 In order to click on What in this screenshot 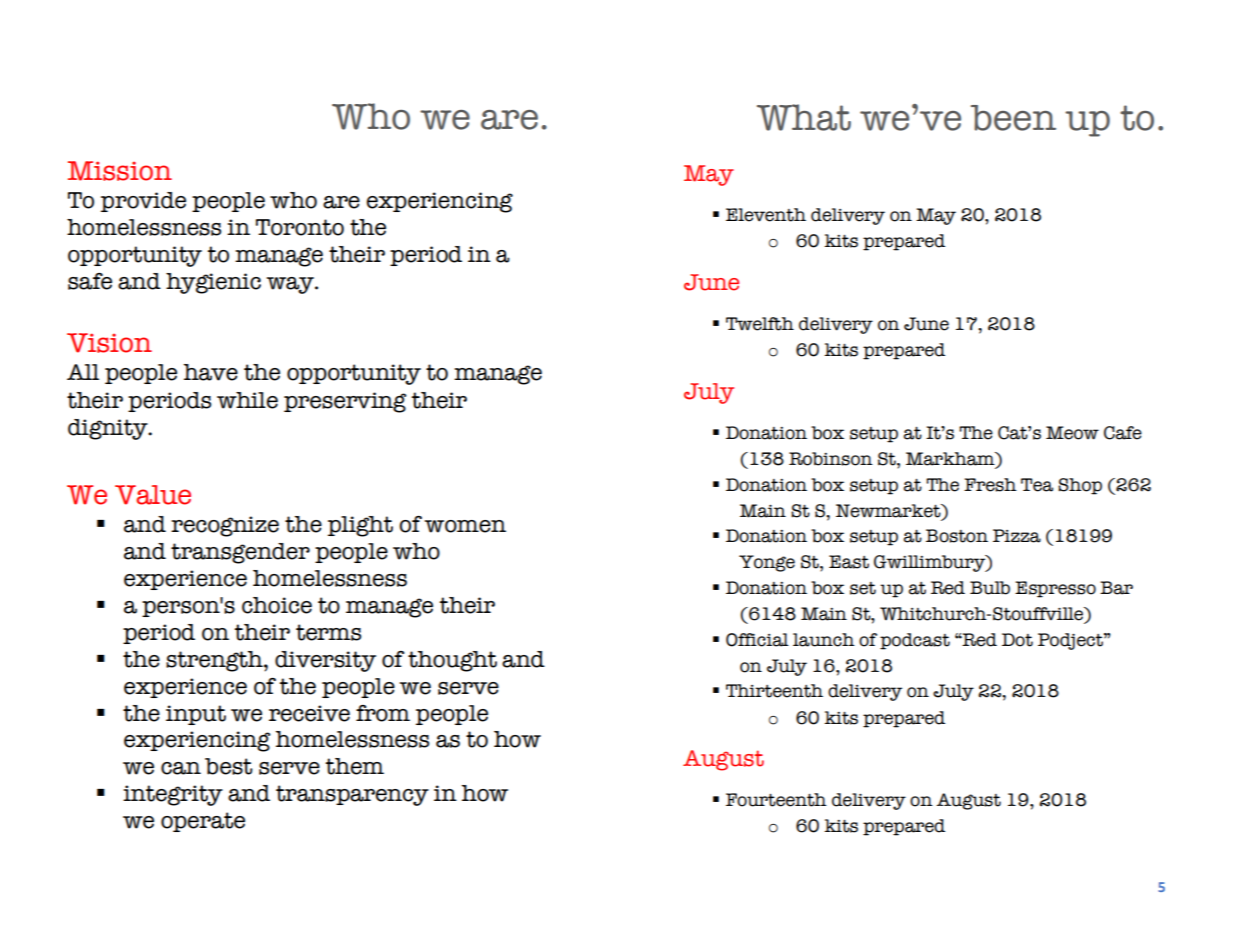, I will do `click(804, 117)`.
